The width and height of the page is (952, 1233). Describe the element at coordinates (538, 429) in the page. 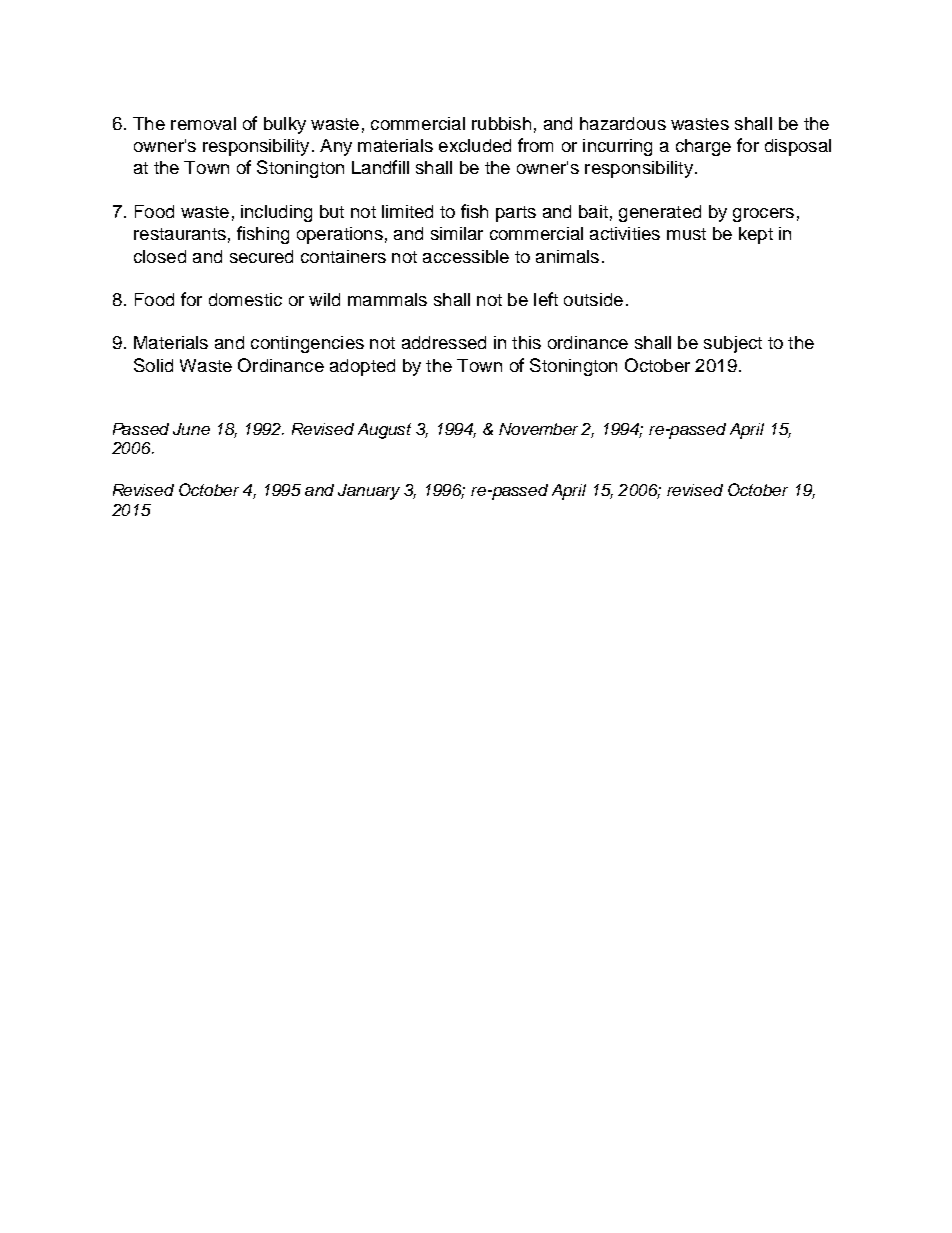

I see `November` at that location.
